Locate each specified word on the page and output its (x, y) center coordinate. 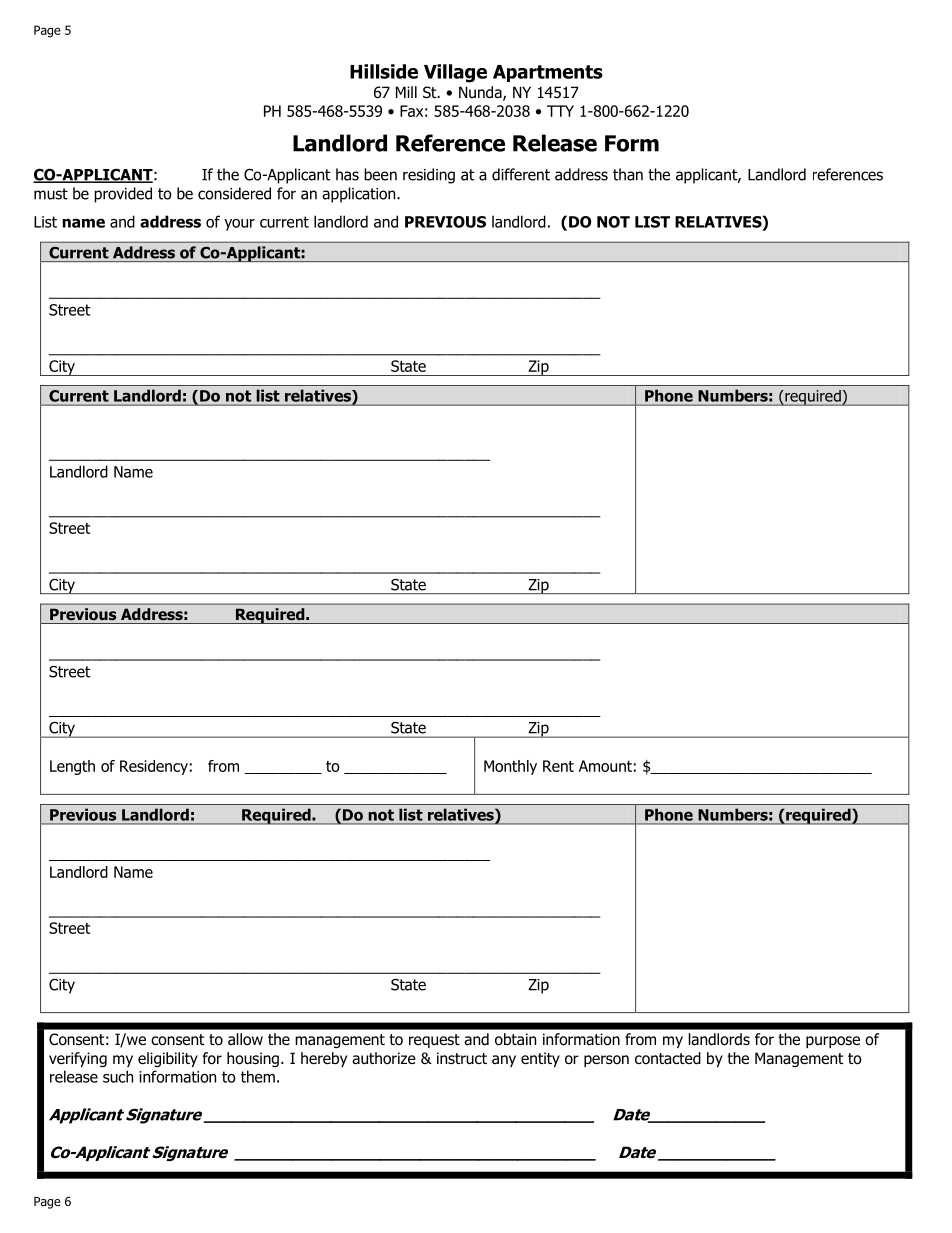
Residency (154, 767)
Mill (406, 92)
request (434, 1041)
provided (123, 195)
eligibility (168, 1059)
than (628, 174)
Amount (605, 766)
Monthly (510, 767)
